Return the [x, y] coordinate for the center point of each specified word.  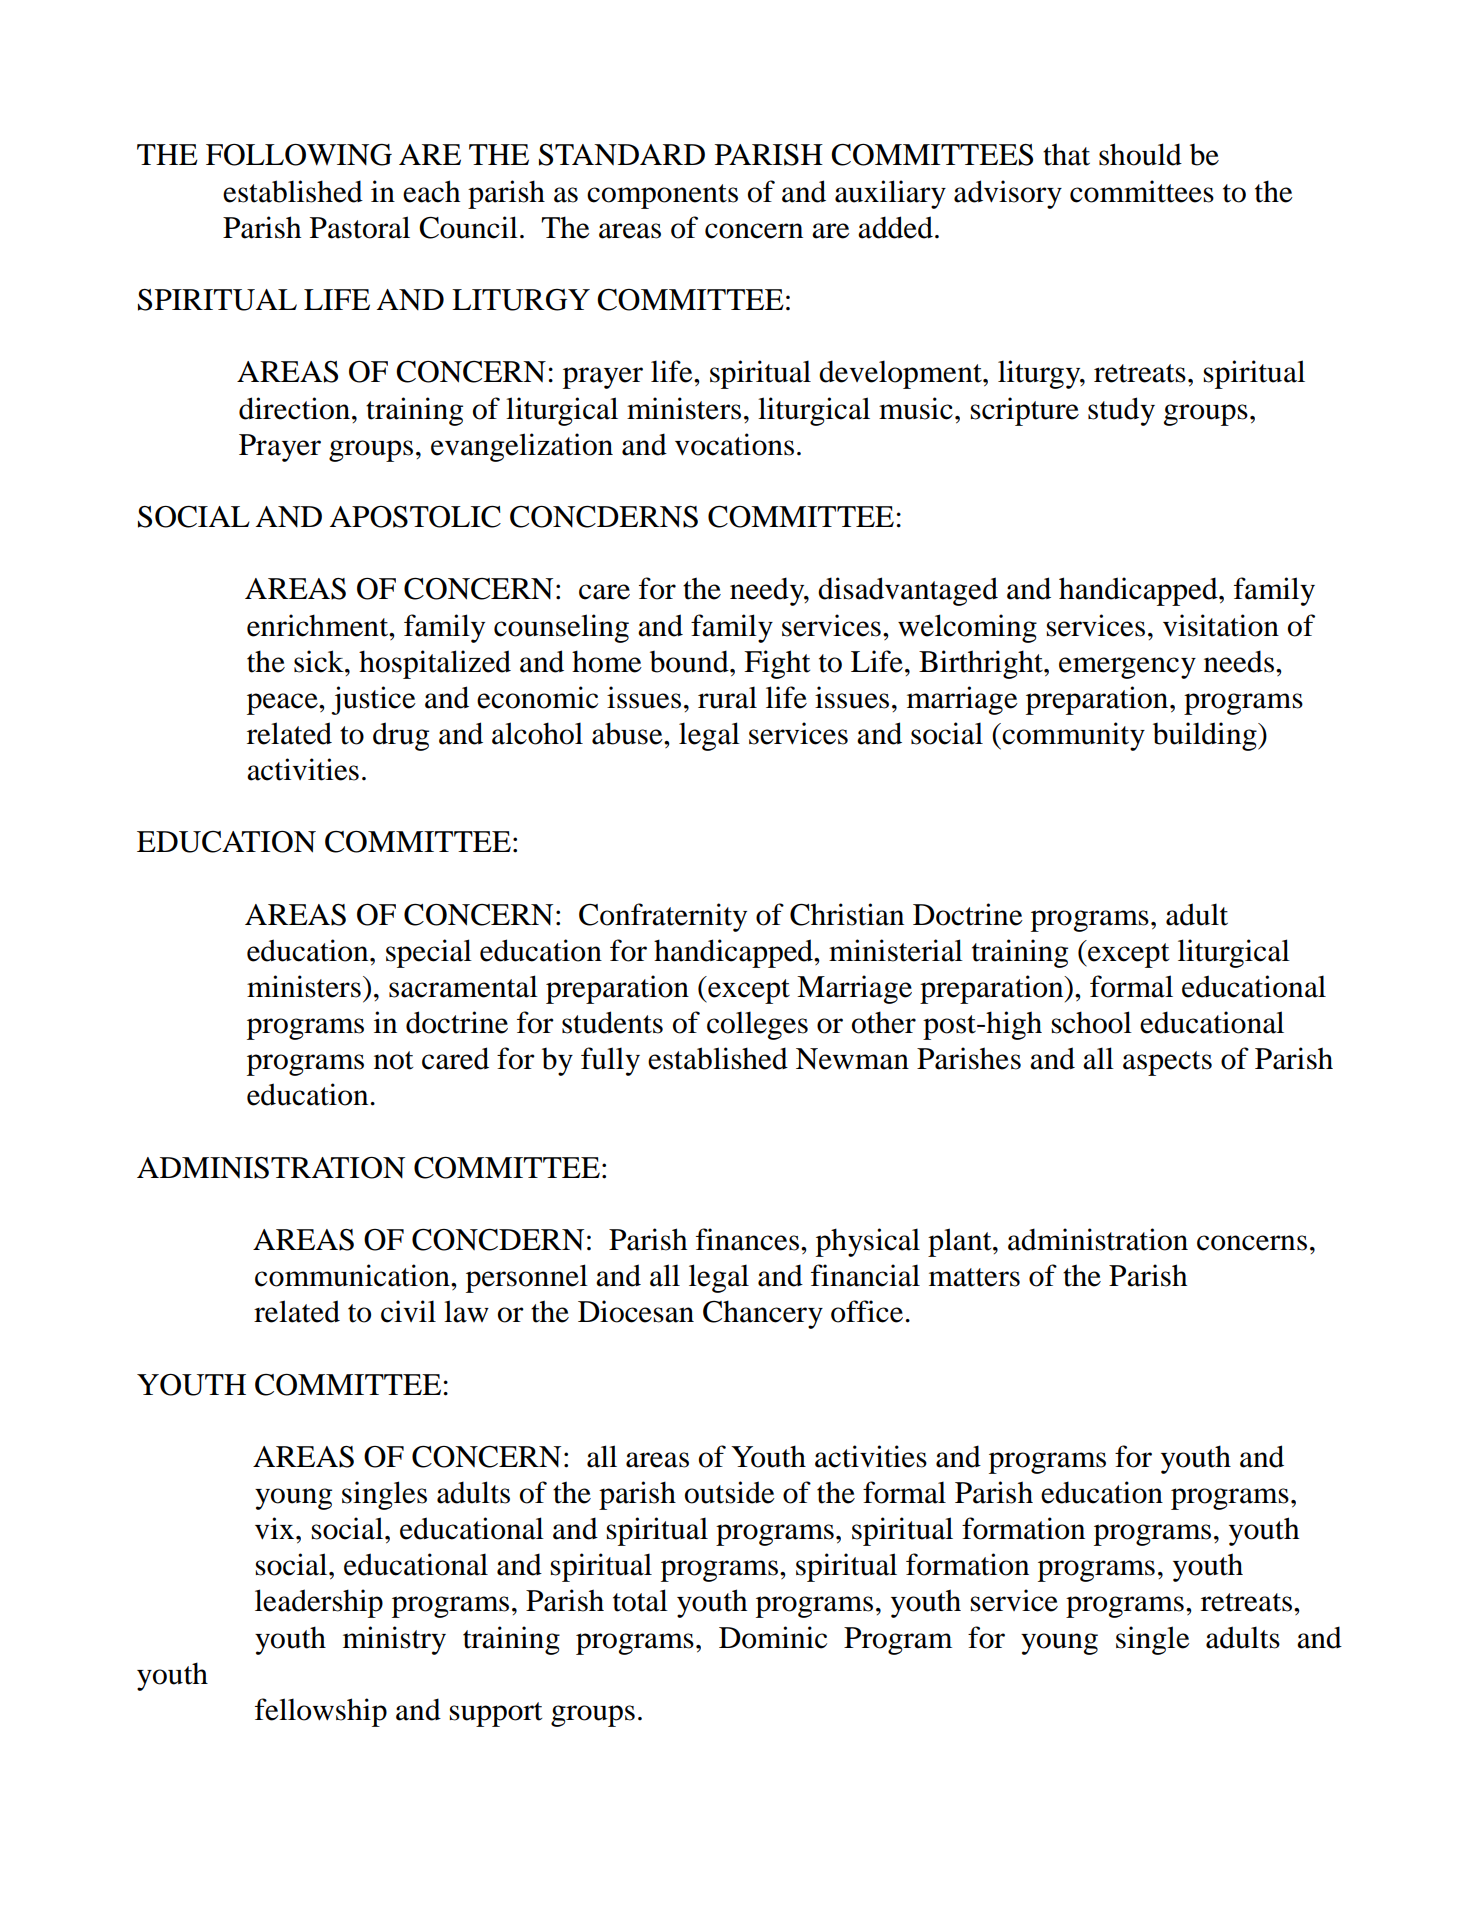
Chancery [763, 1314]
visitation [1221, 625]
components [662, 196]
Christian [847, 914]
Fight [777, 664]
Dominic [773, 1637]
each [431, 191]
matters [974, 1277]
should [1140, 154]
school [1092, 1022]
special [429, 953]
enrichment [319, 625]
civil [408, 1311]
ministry [394, 1640]
